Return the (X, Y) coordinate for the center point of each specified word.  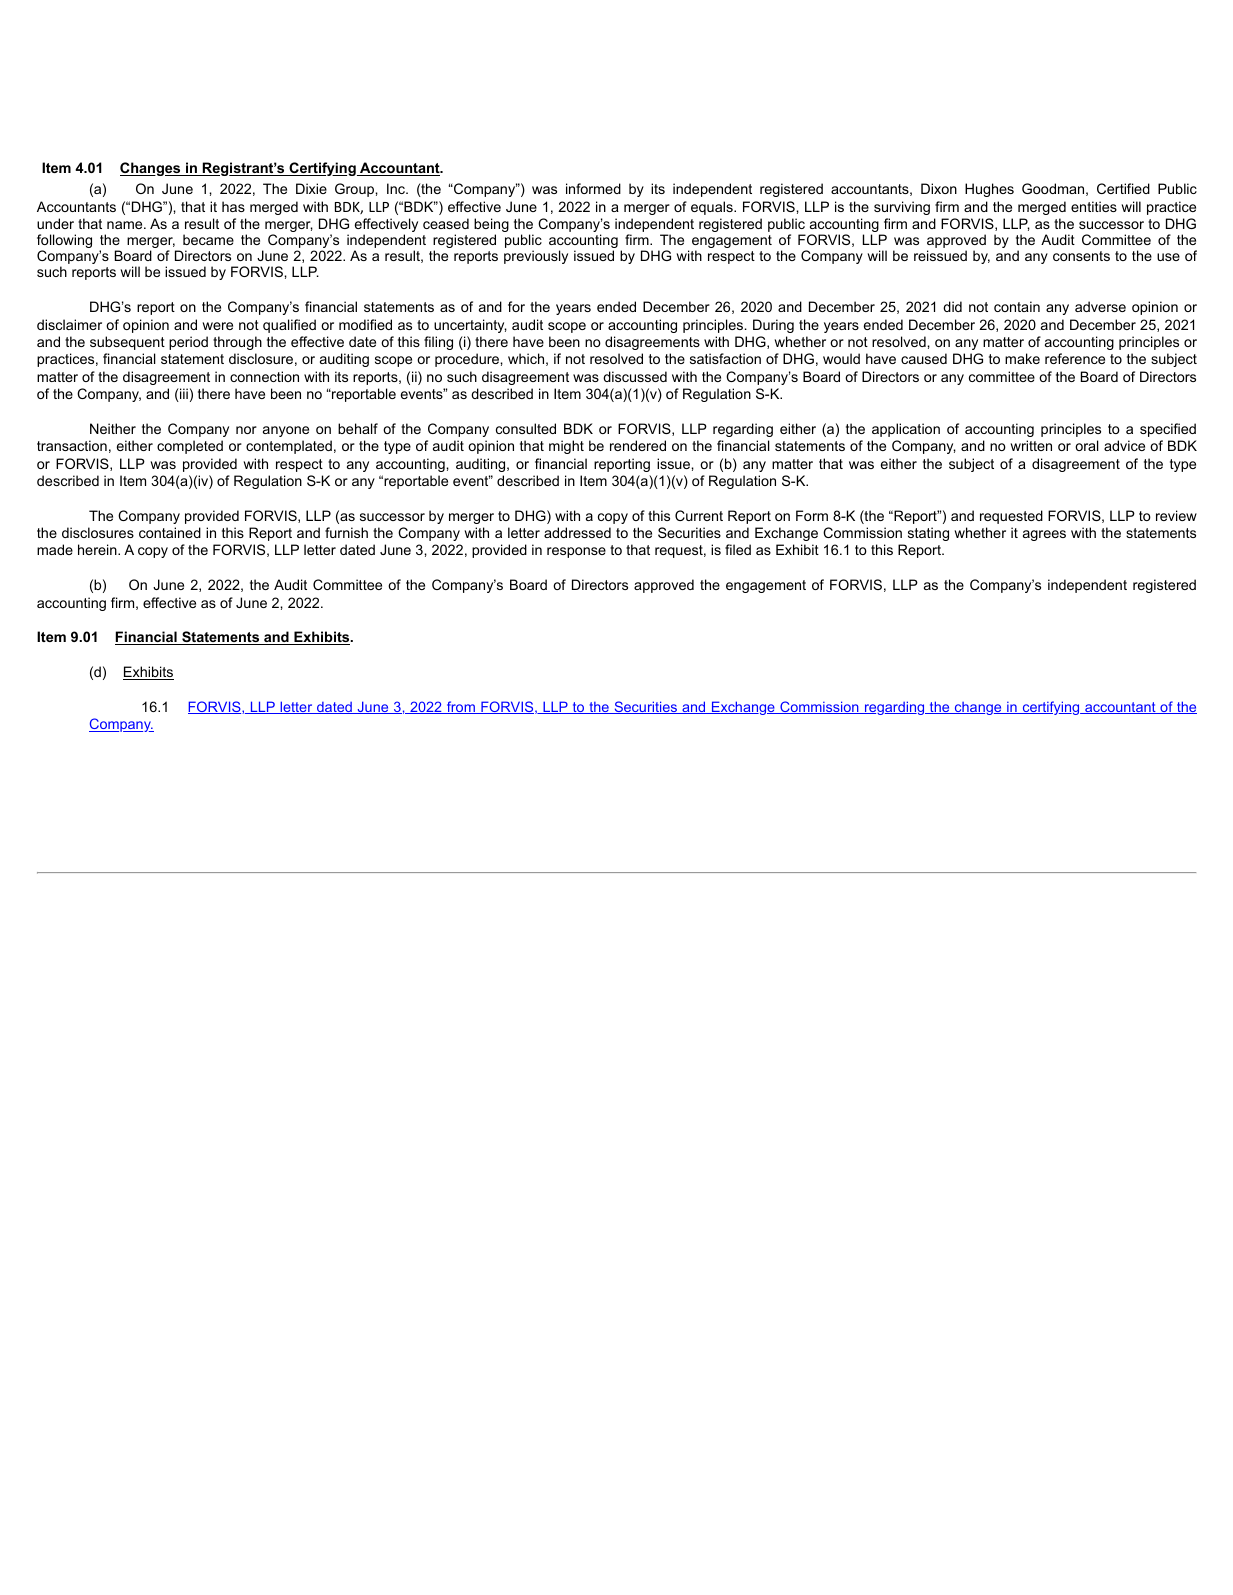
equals (713, 208)
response (576, 552)
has (233, 206)
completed (190, 447)
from (461, 707)
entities (1094, 206)
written (1031, 445)
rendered (638, 445)
